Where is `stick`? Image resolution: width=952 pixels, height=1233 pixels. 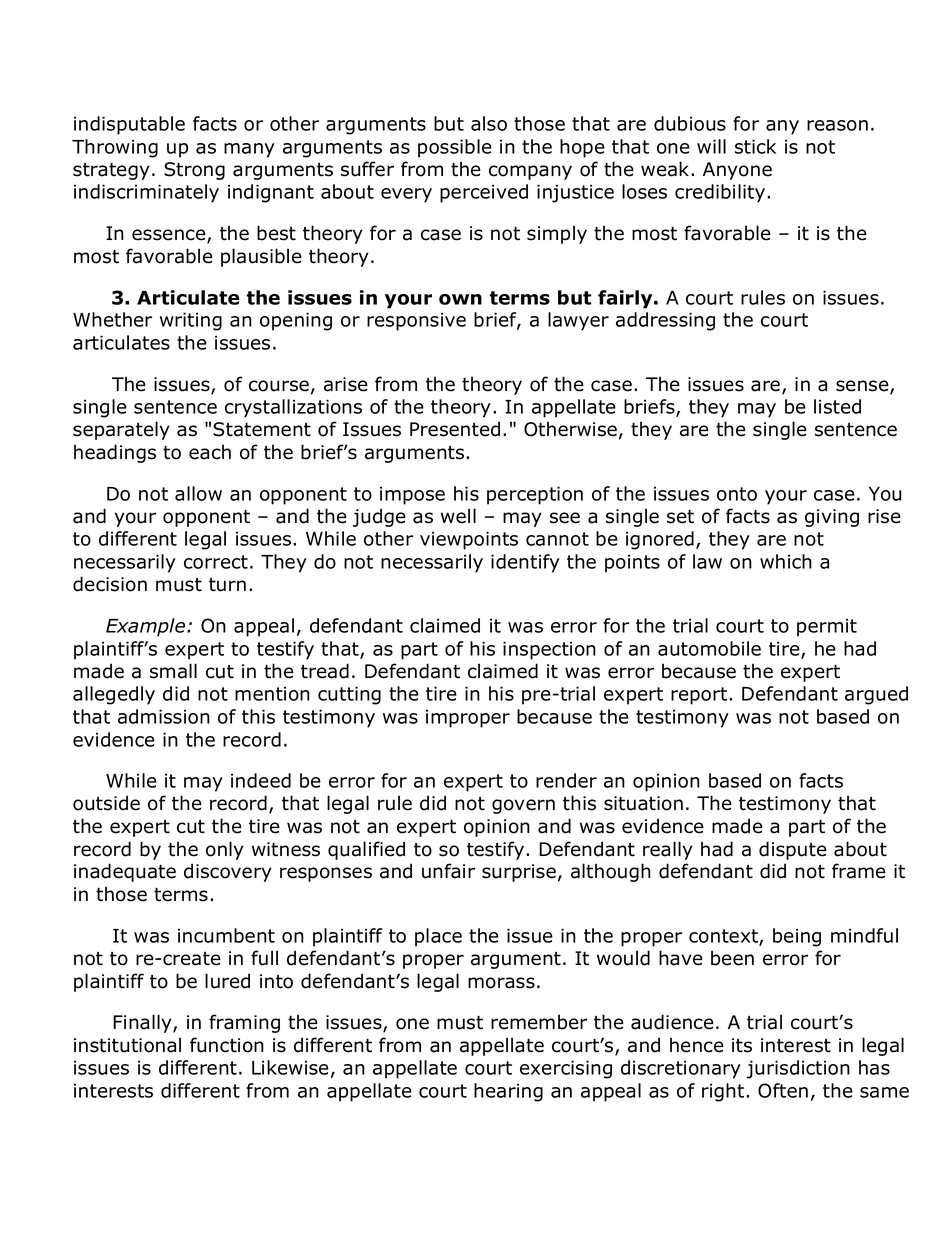 stick is located at coordinates (755, 146).
